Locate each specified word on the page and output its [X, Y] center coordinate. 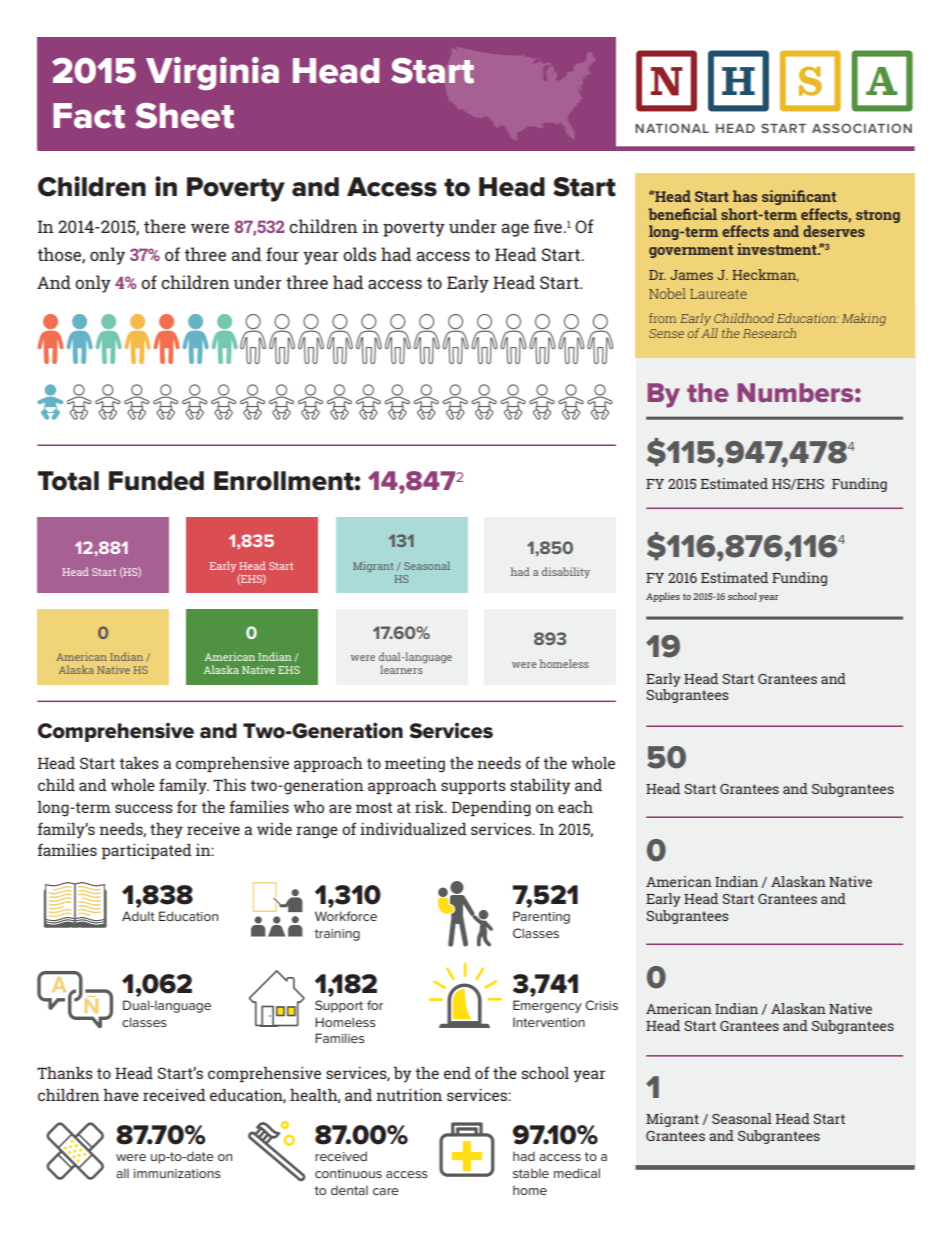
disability [566, 572]
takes [139, 763]
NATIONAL [672, 128]
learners [401, 669]
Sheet [184, 116]
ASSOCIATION [862, 128]
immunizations [177, 1173]
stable [531, 1173]
